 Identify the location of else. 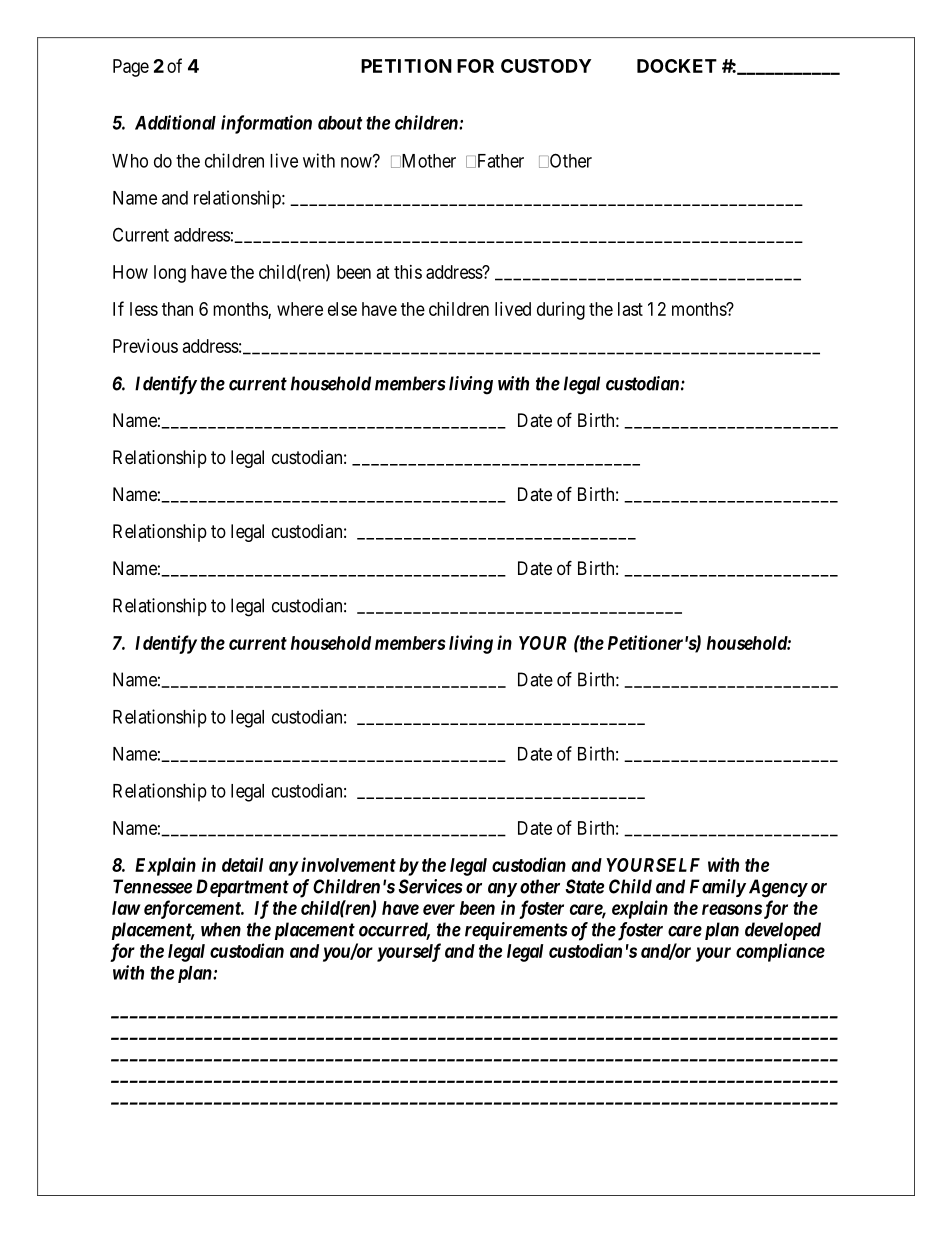
(342, 309).
